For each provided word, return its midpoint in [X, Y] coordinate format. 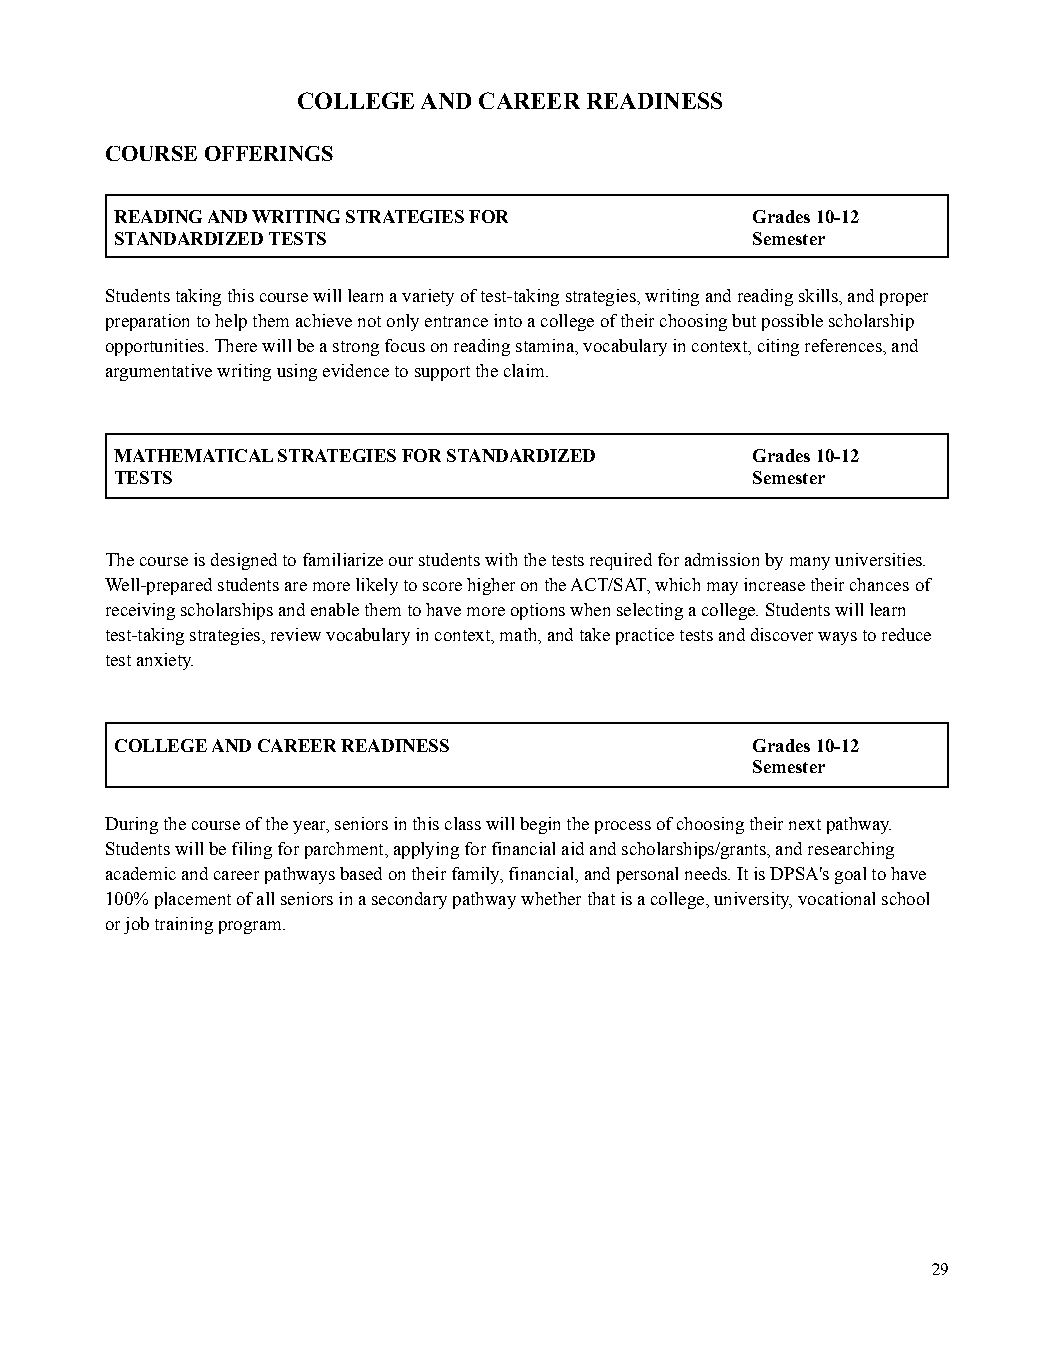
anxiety [165, 661]
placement [193, 900]
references [844, 345]
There [236, 345]
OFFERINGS [269, 153]
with [501, 559]
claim [525, 370]
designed [244, 561]
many [810, 563]
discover [782, 634]
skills [819, 295]
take [595, 634]
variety [428, 297]
